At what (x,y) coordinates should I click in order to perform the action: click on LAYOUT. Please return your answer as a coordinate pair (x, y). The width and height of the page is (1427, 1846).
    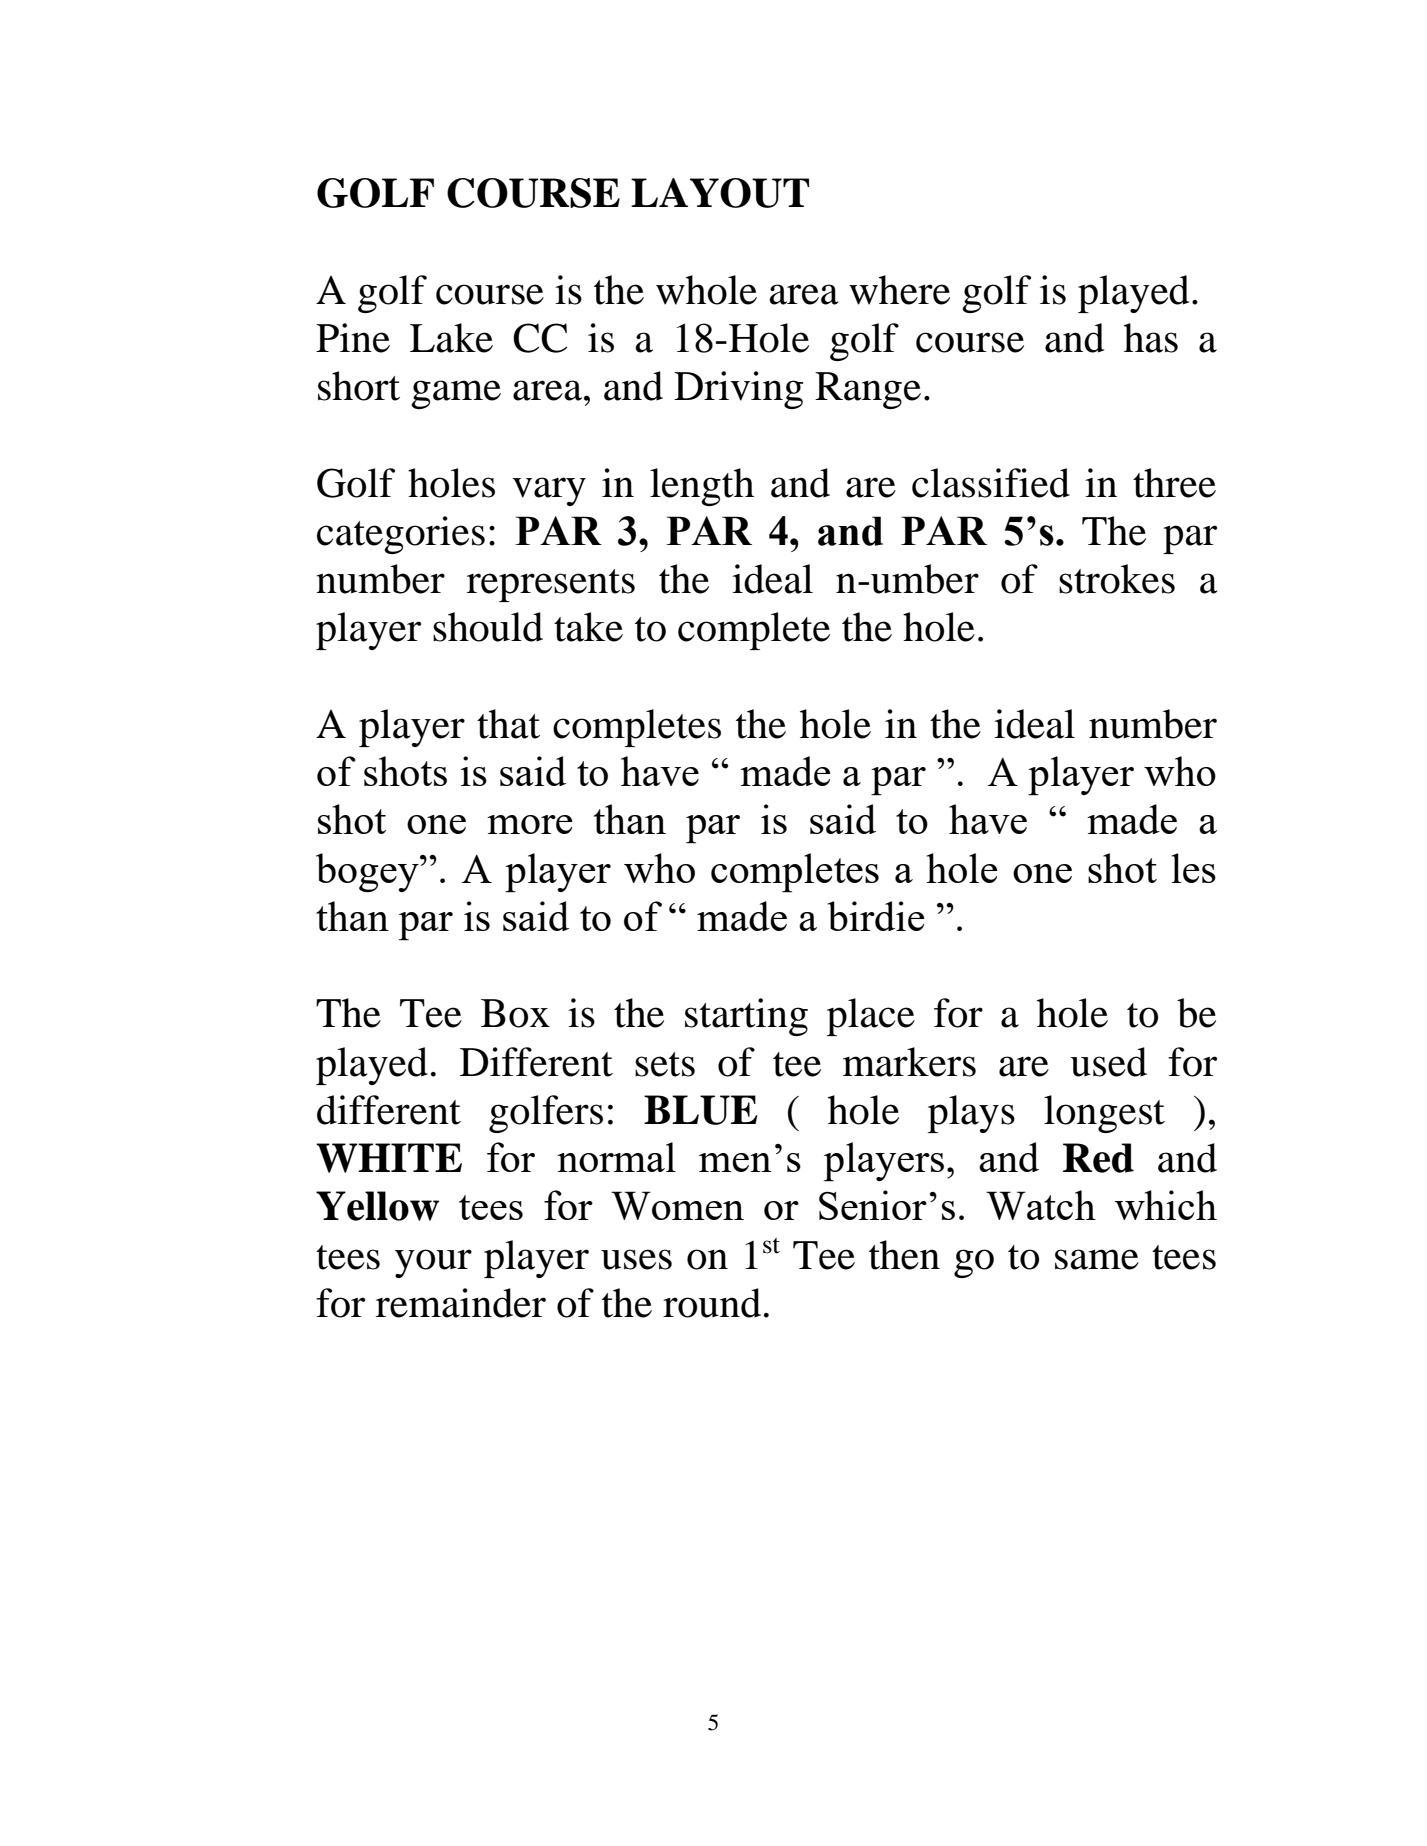
    Looking at the image, I should click on (720, 193).
